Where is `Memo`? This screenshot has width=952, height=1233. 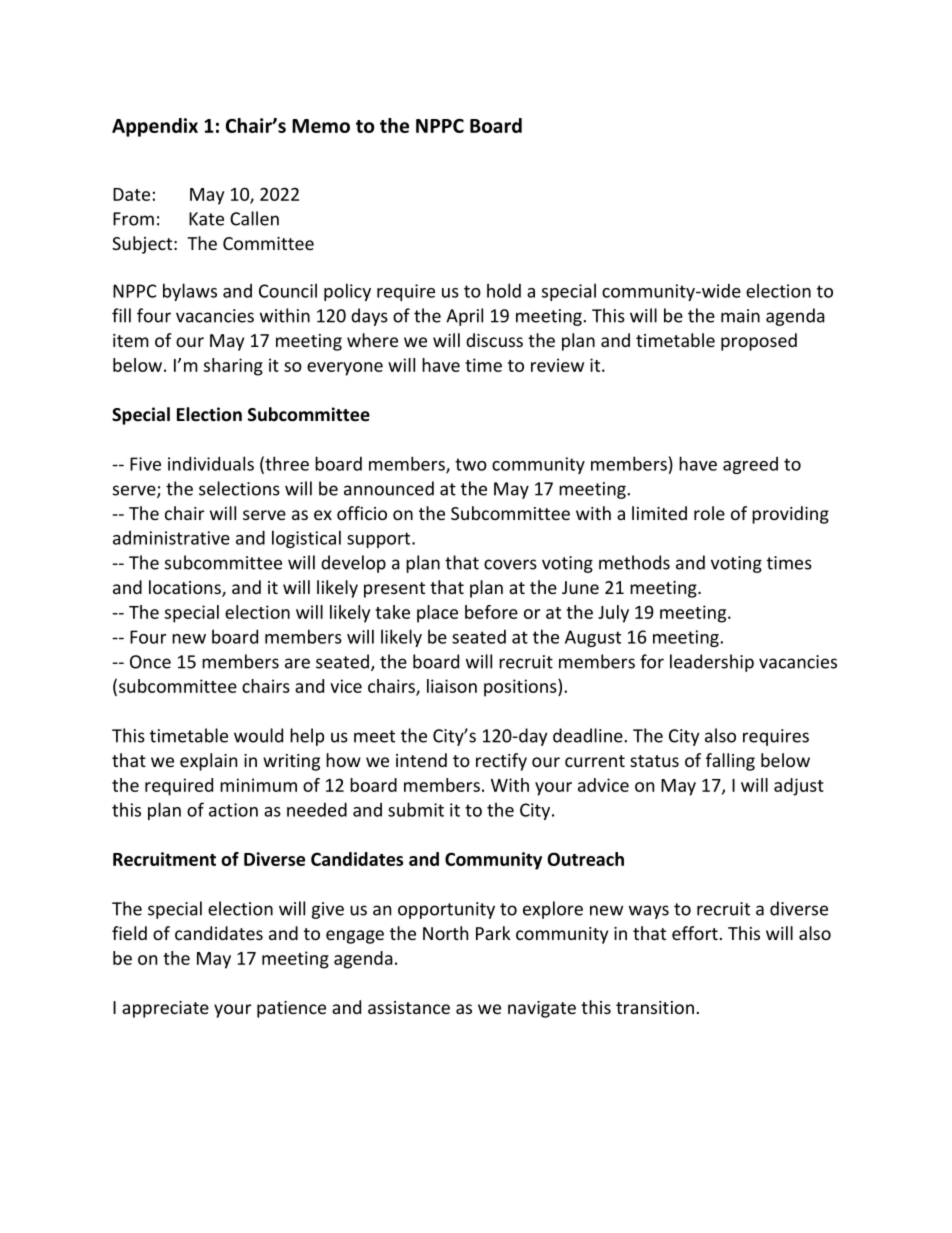 Memo is located at coordinates (321, 126).
